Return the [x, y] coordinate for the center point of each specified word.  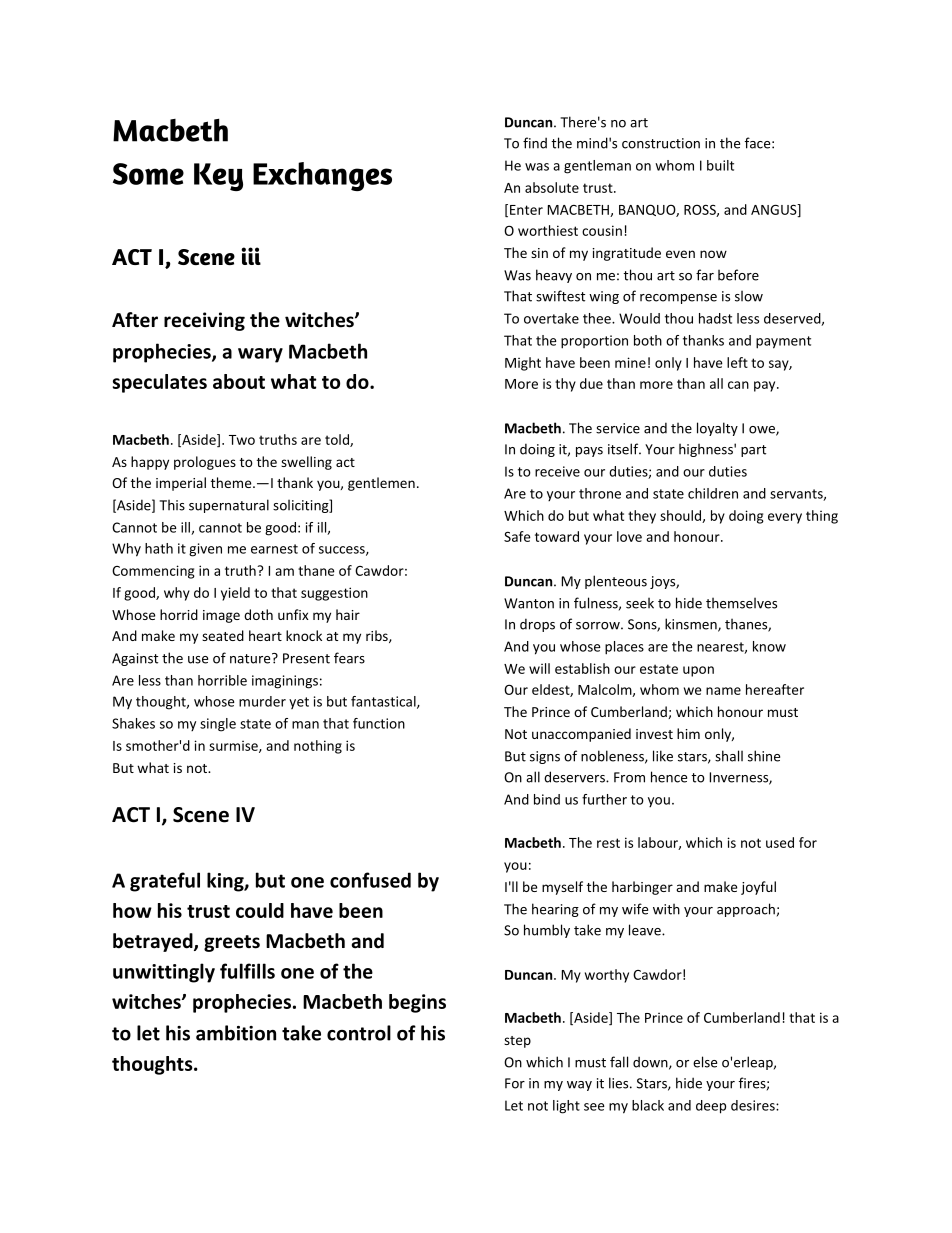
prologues [205, 463]
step [517, 1042]
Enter [526, 210]
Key [218, 177]
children [713, 493]
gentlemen [381, 484]
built [720, 165]
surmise [234, 747]
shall [729, 756]
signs [545, 757]
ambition [236, 1033]
